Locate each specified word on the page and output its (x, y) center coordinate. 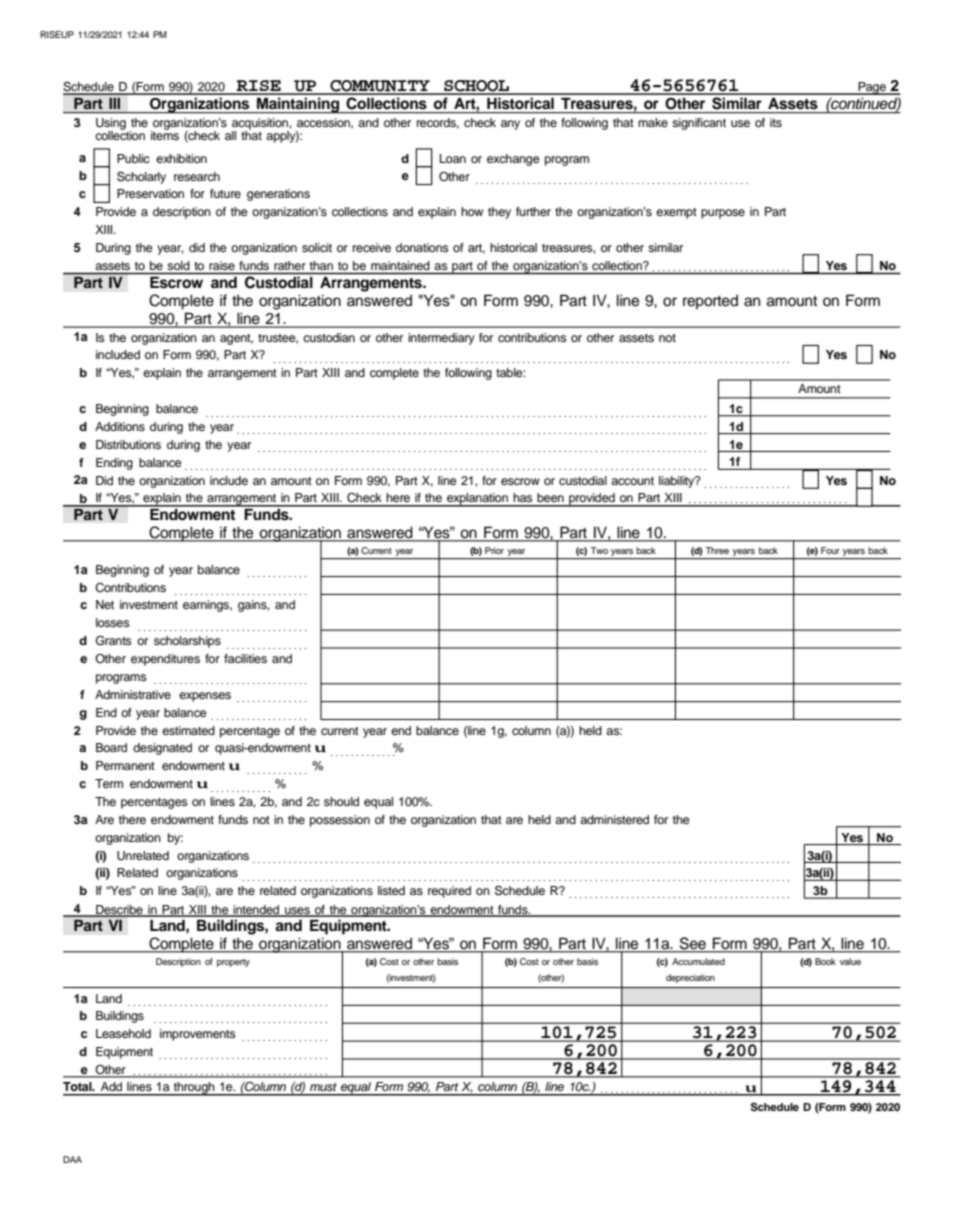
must (323, 1087)
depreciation (690, 978)
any (510, 125)
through (194, 1089)
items (165, 134)
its (776, 122)
